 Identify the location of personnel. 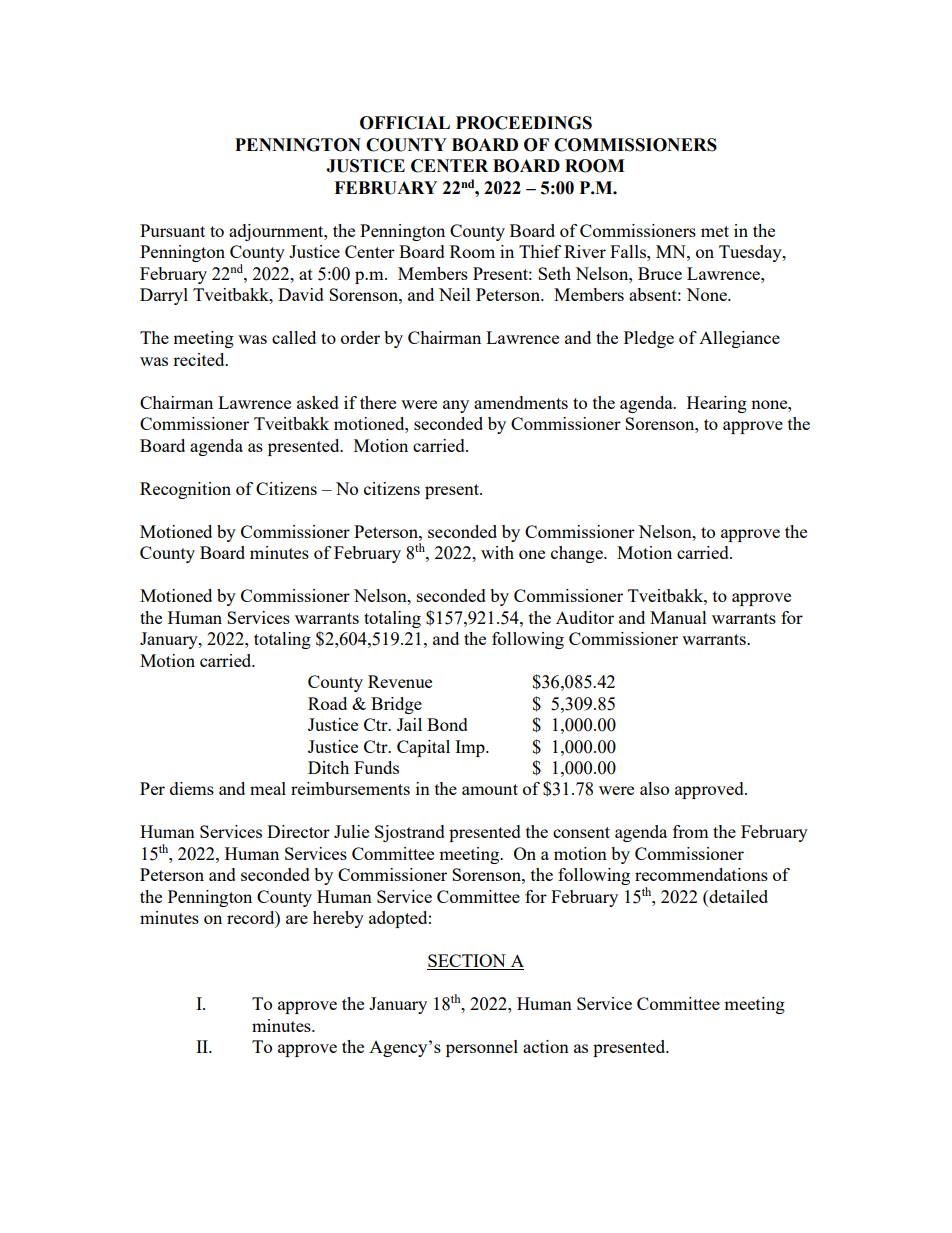
(482, 1048).
